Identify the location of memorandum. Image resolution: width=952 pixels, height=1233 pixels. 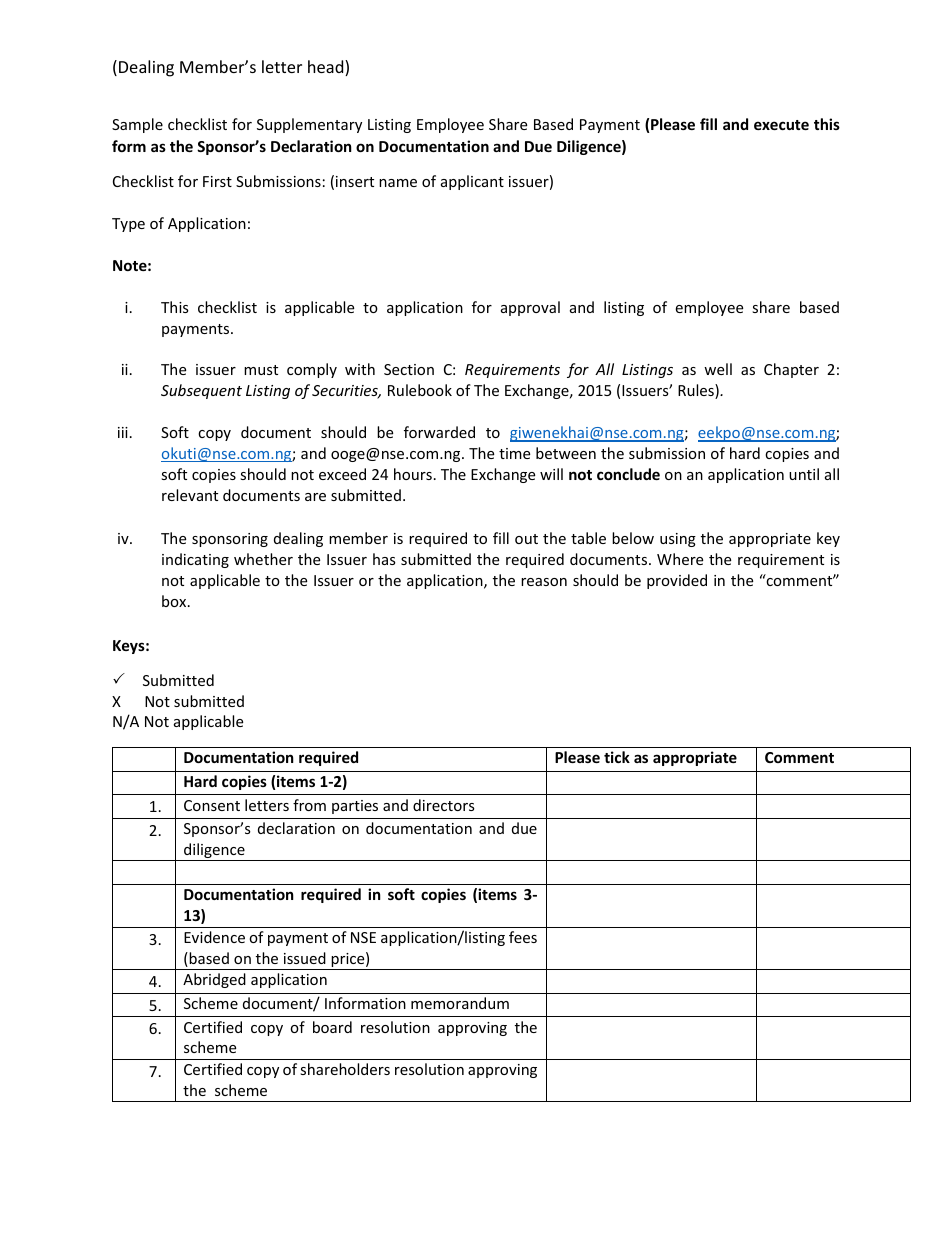
(460, 1003).
